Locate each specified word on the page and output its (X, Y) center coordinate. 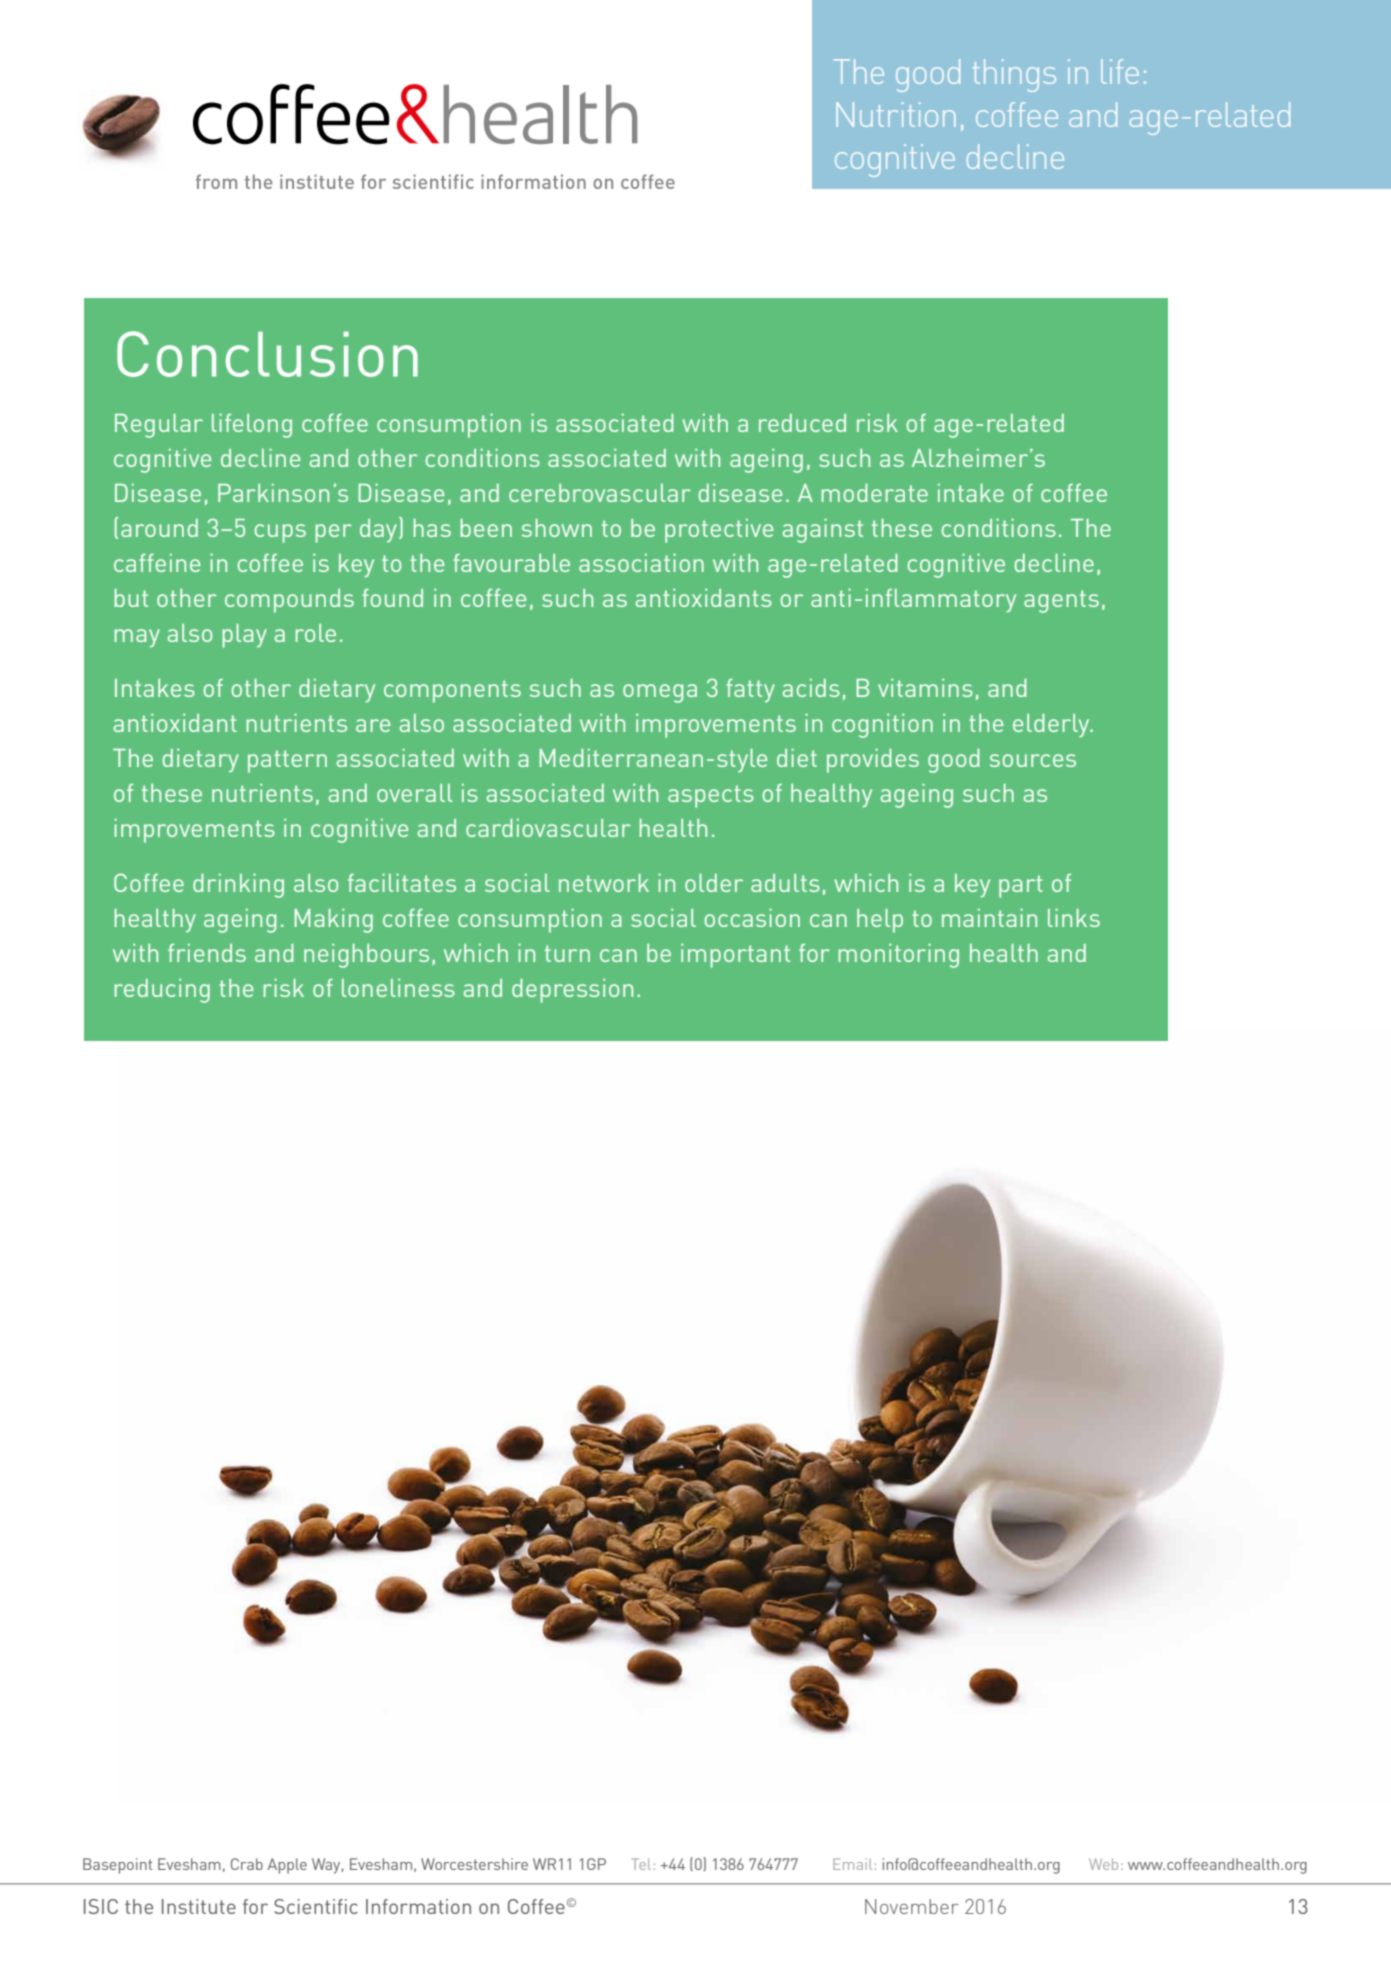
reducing (162, 991)
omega (660, 693)
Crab (247, 1864)
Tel (641, 1864)
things (1014, 75)
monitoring (899, 956)
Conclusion (267, 354)
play (245, 636)
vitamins (925, 688)
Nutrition (895, 114)
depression (572, 991)
